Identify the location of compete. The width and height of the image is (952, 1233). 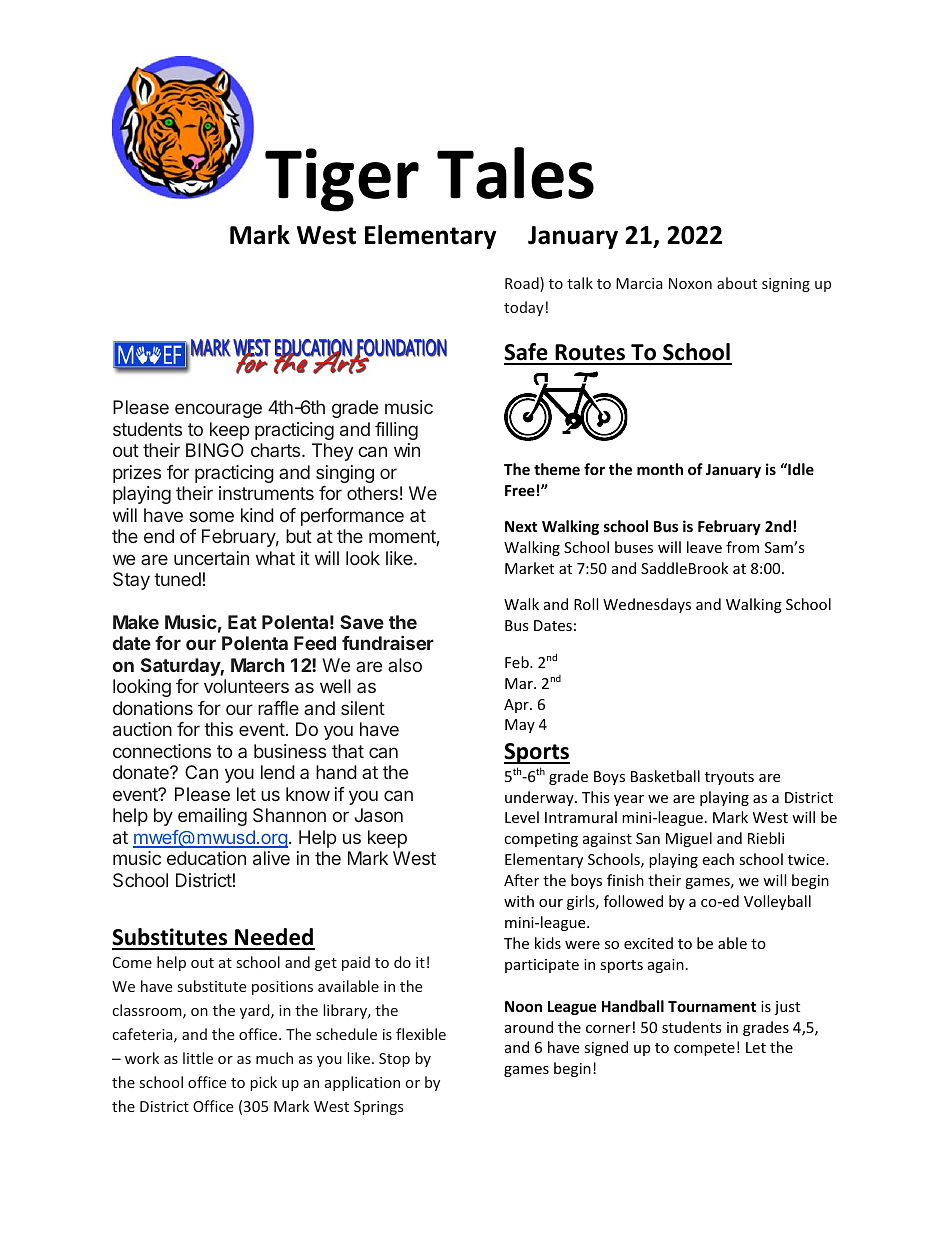
(704, 1049).
